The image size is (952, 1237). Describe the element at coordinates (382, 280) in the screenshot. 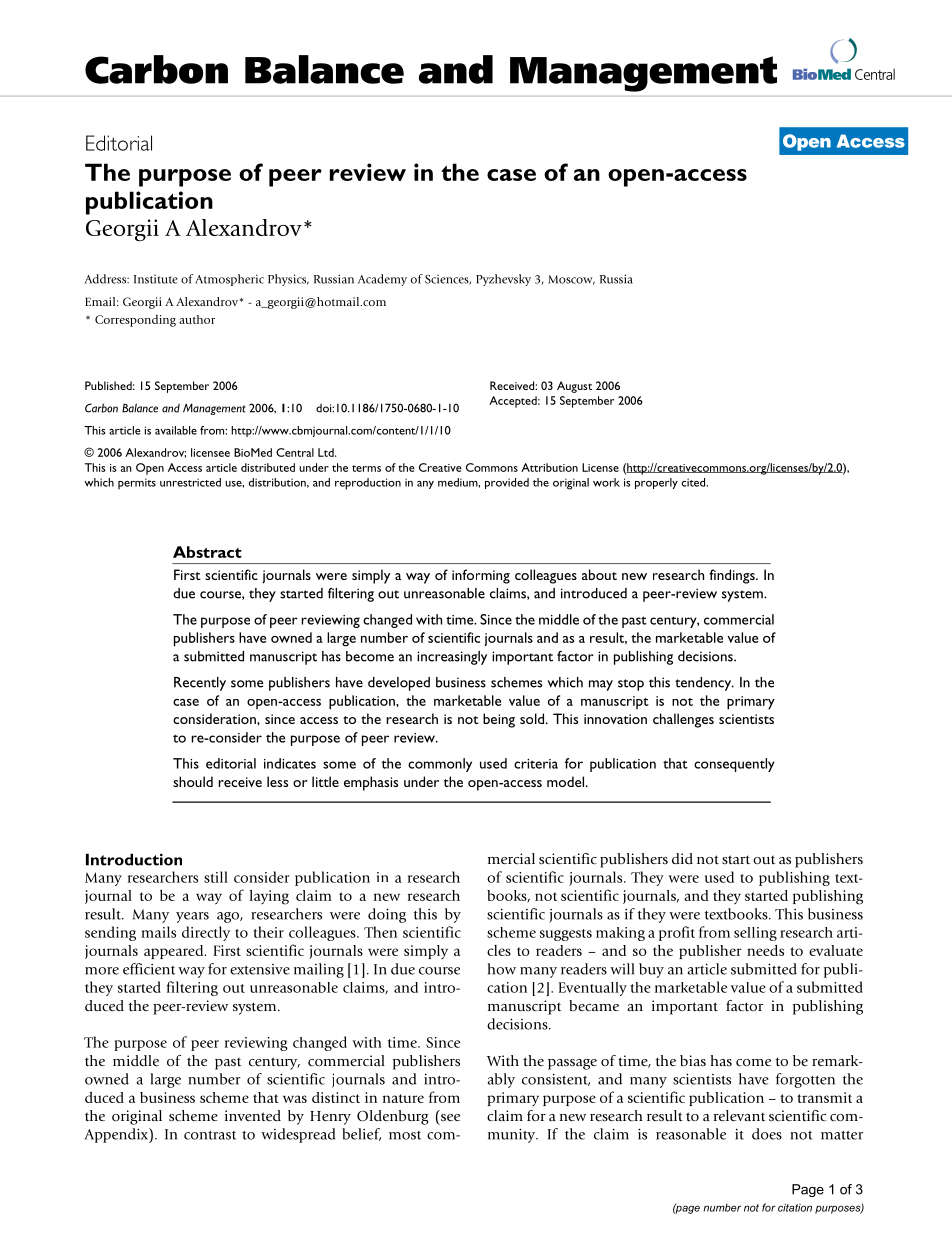

I see `Academy` at that location.
